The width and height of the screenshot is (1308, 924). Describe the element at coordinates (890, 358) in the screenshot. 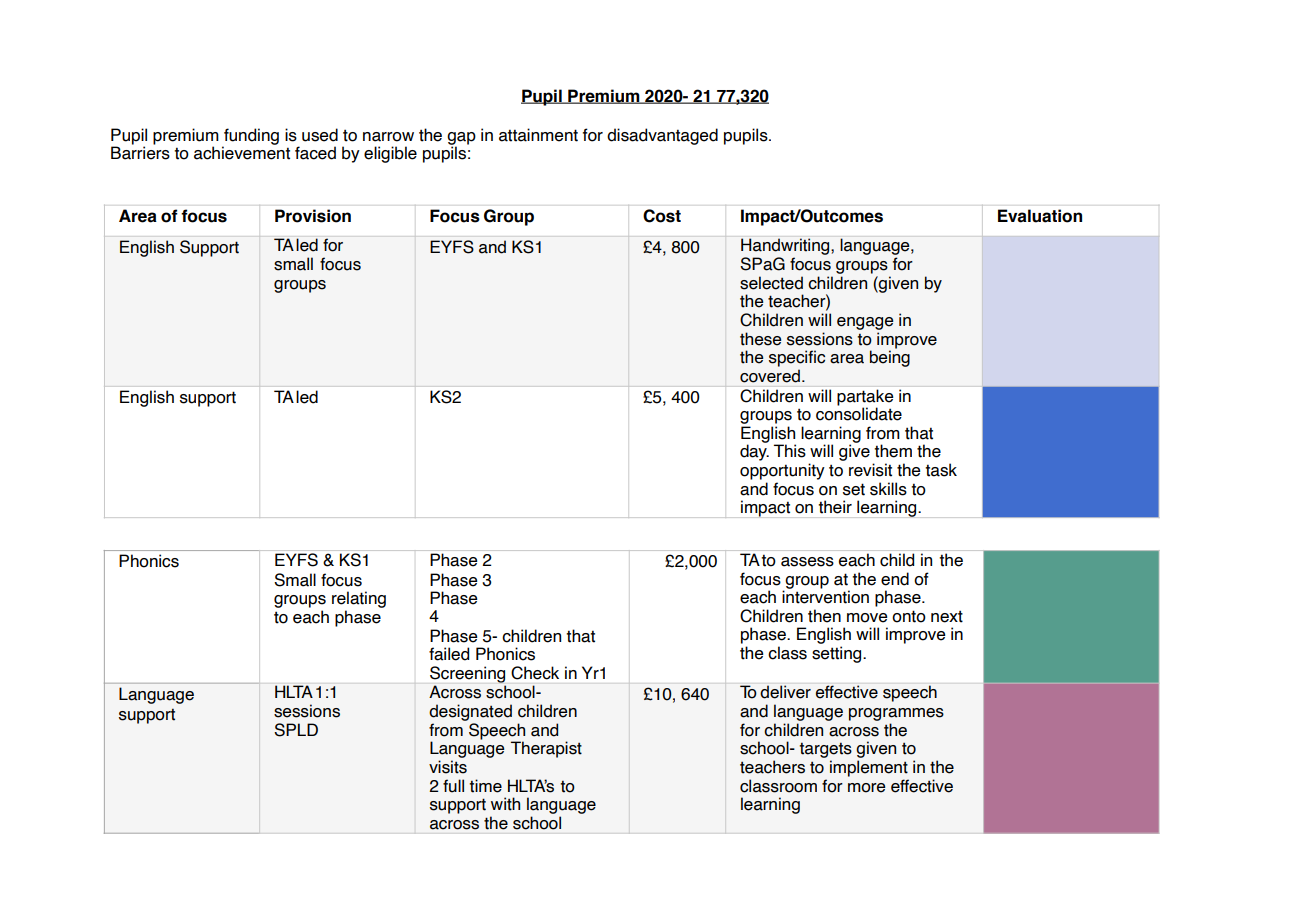

I see `being` at that location.
